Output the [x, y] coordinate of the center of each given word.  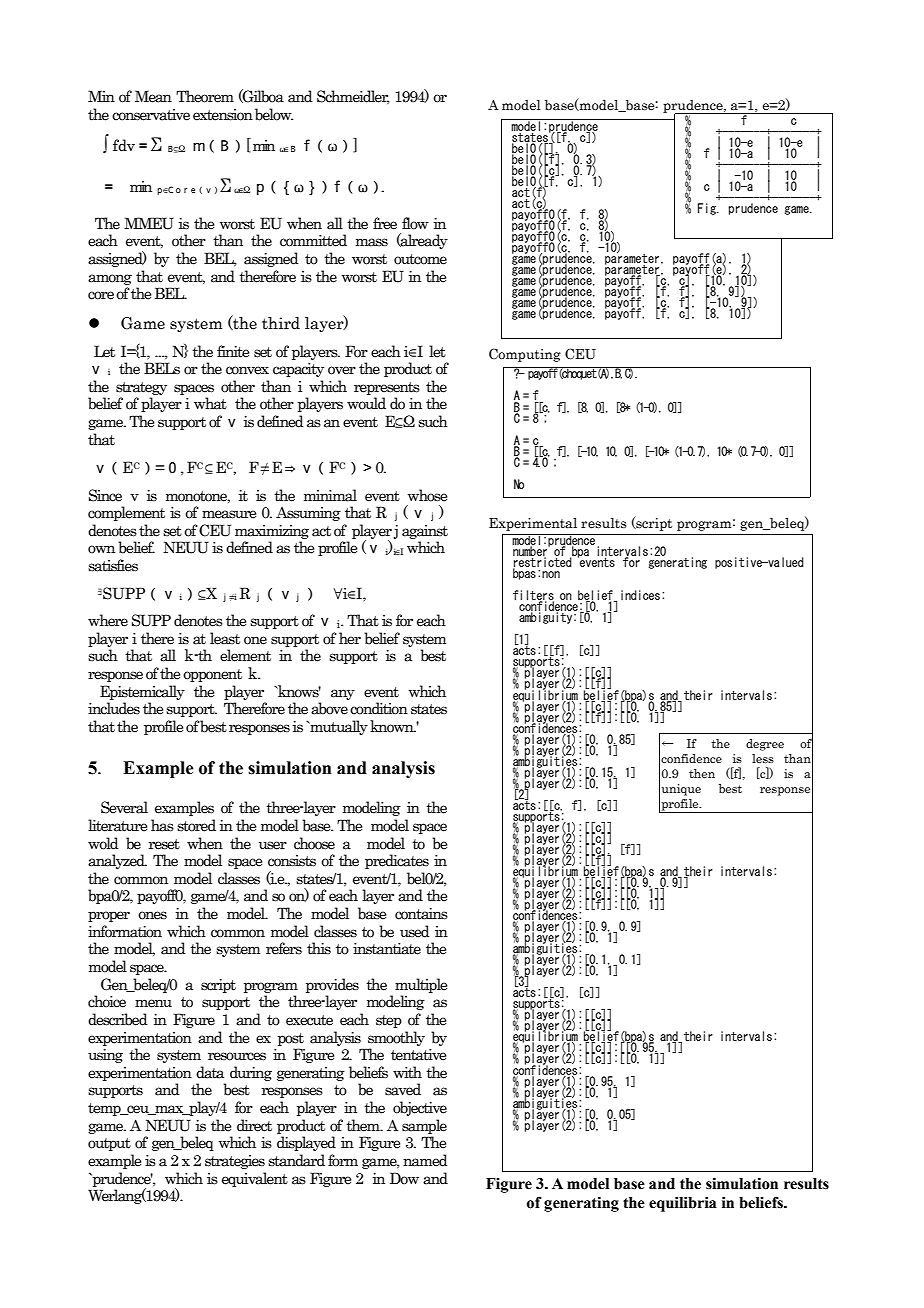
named [425, 1160]
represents [387, 388]
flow [415, 223]
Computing [525, 355]
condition [379, 708]
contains [421, 914]
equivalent [255, 1179]
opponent [212, 675]
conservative [151, 115]
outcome [420, 259]
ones [152, 915]
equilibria [683, 1204]
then [702, 773]
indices [640, 595]
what [210, 403]
